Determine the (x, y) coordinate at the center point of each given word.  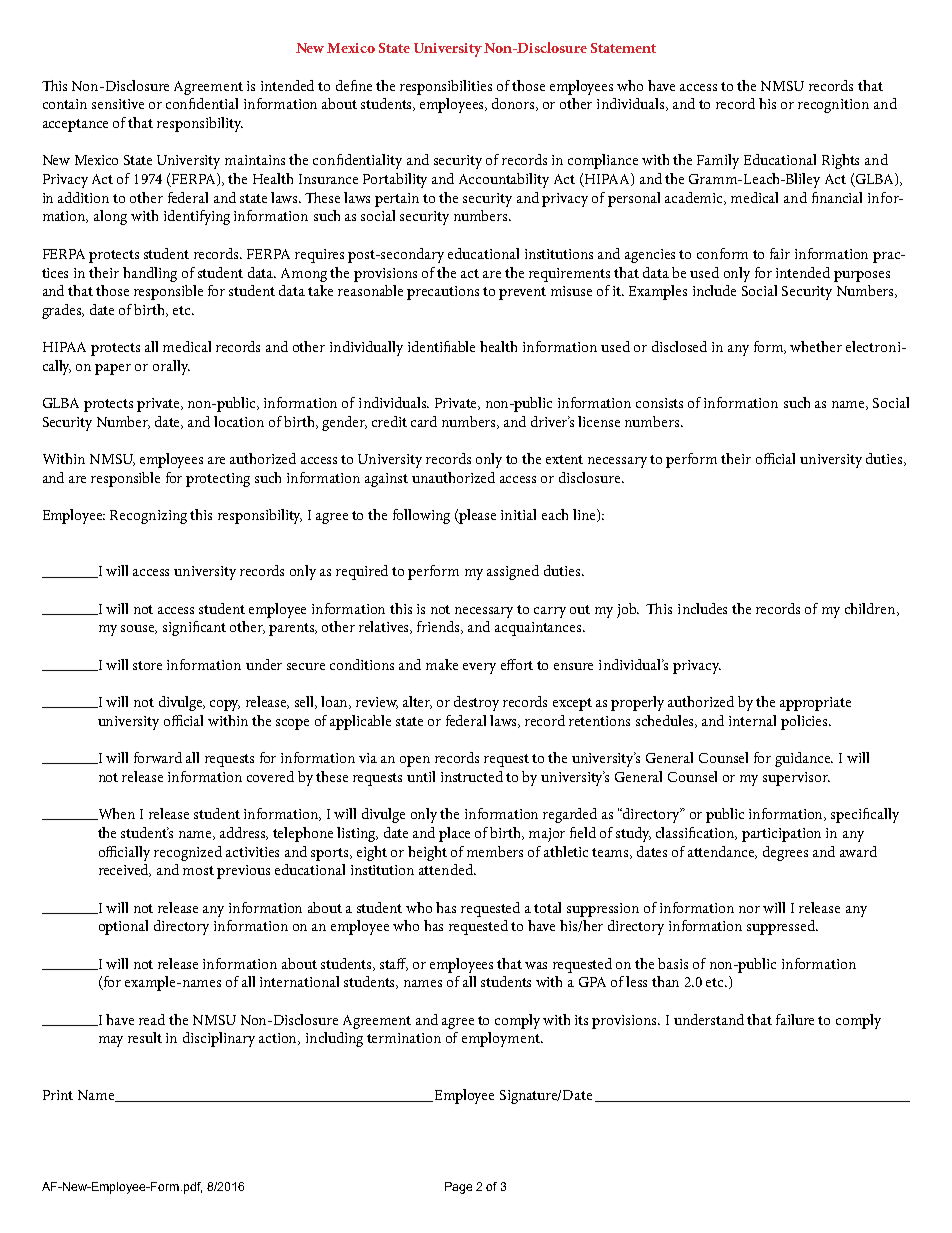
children (871, 609)
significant (194, 628)
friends (440, 627)
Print (58, 1095)
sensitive (118, 104)
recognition (833, 106)
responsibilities (446, 87)
